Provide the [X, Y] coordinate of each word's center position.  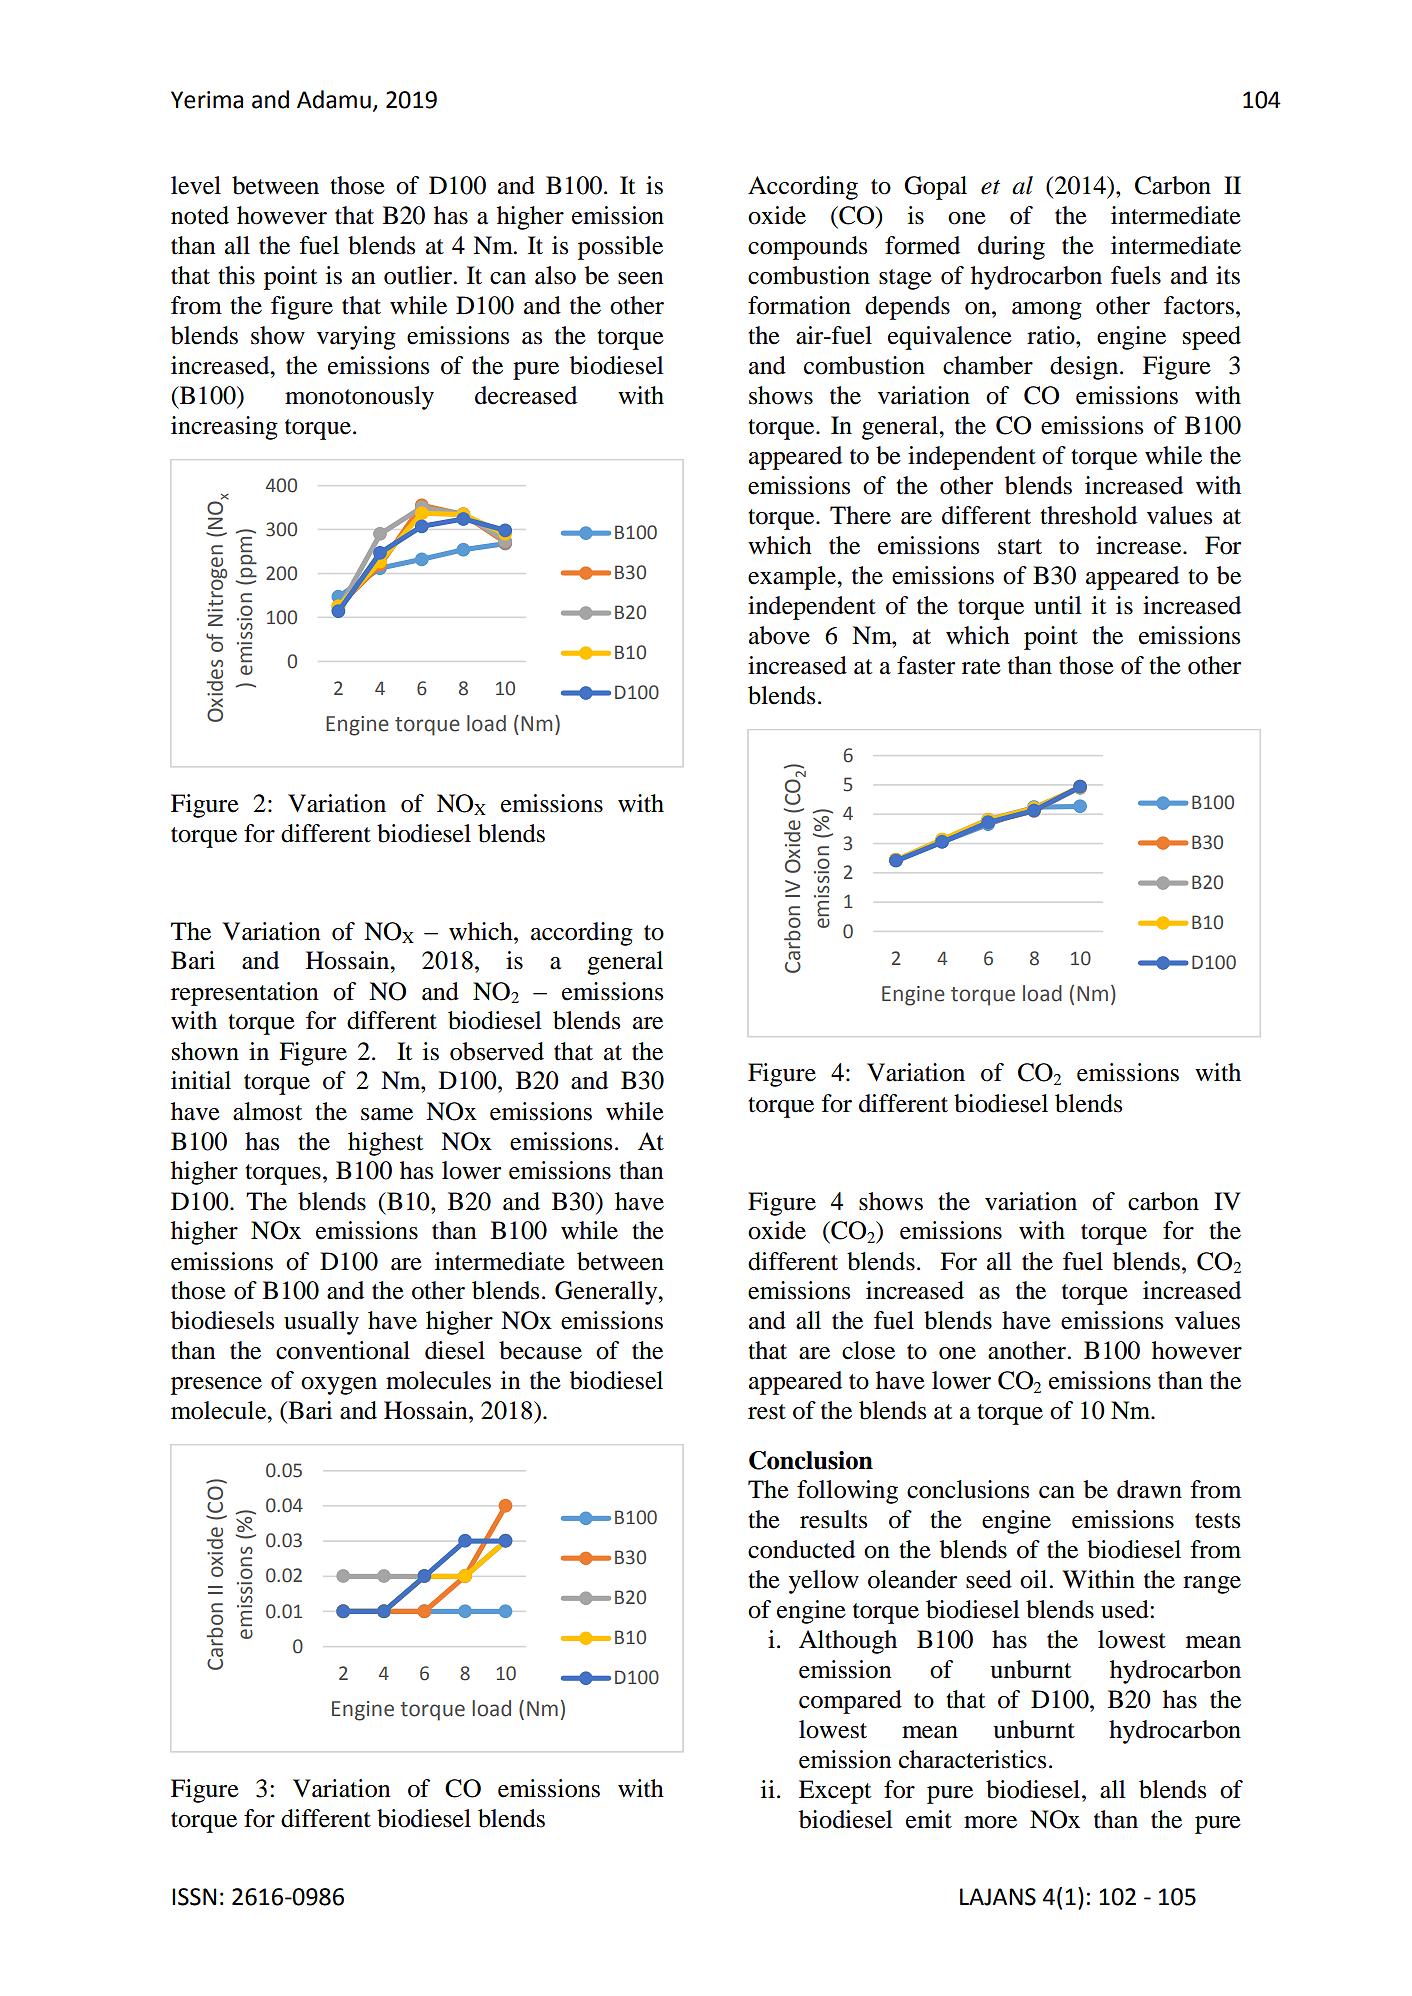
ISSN [194, 1897]
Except [835, 1792]
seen [640, 278]
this [236, 275]
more [990, 1822]
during [1011, 248]
